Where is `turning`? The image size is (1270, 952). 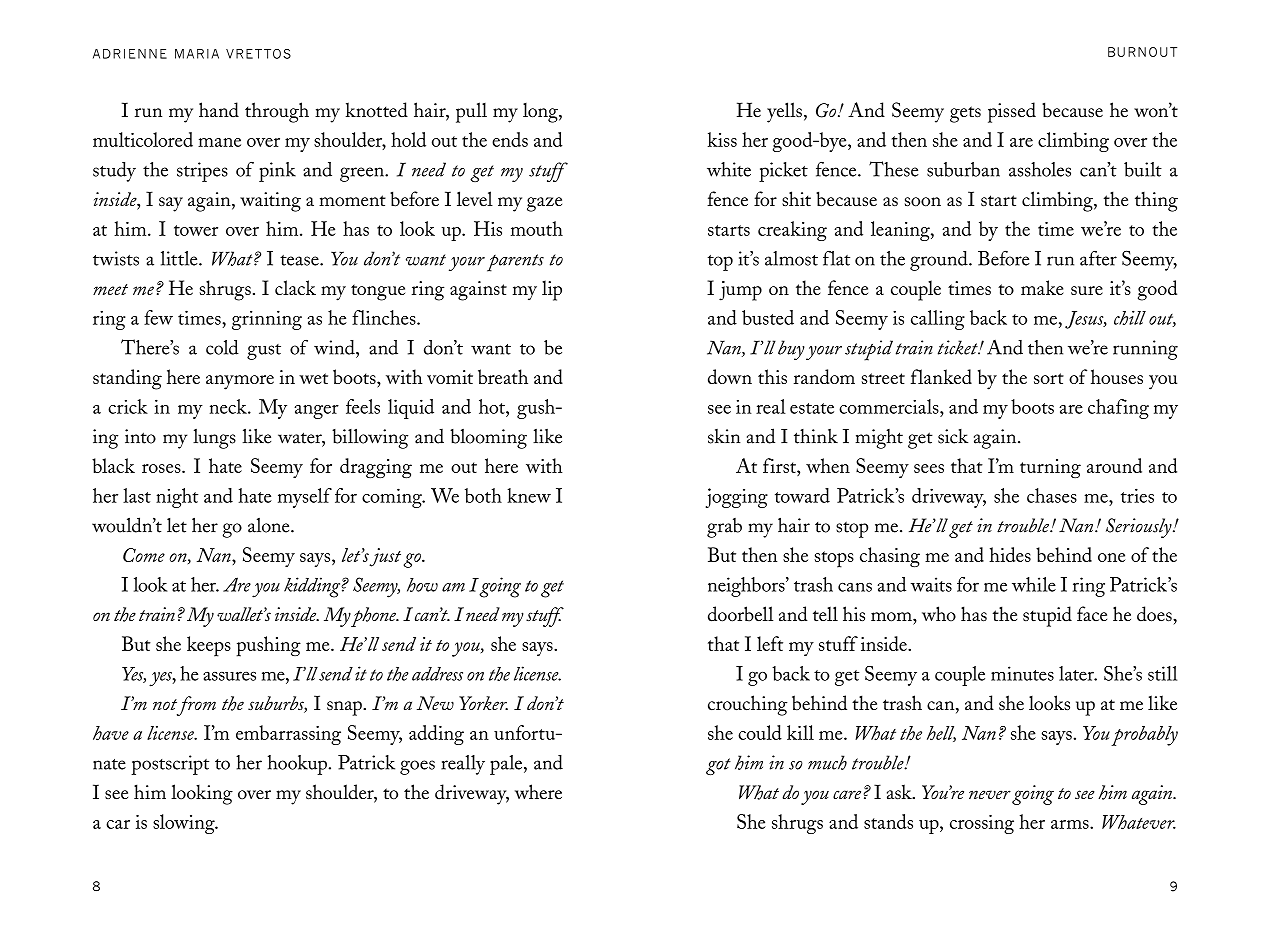 turning is located at coordinates (1050, 468).
